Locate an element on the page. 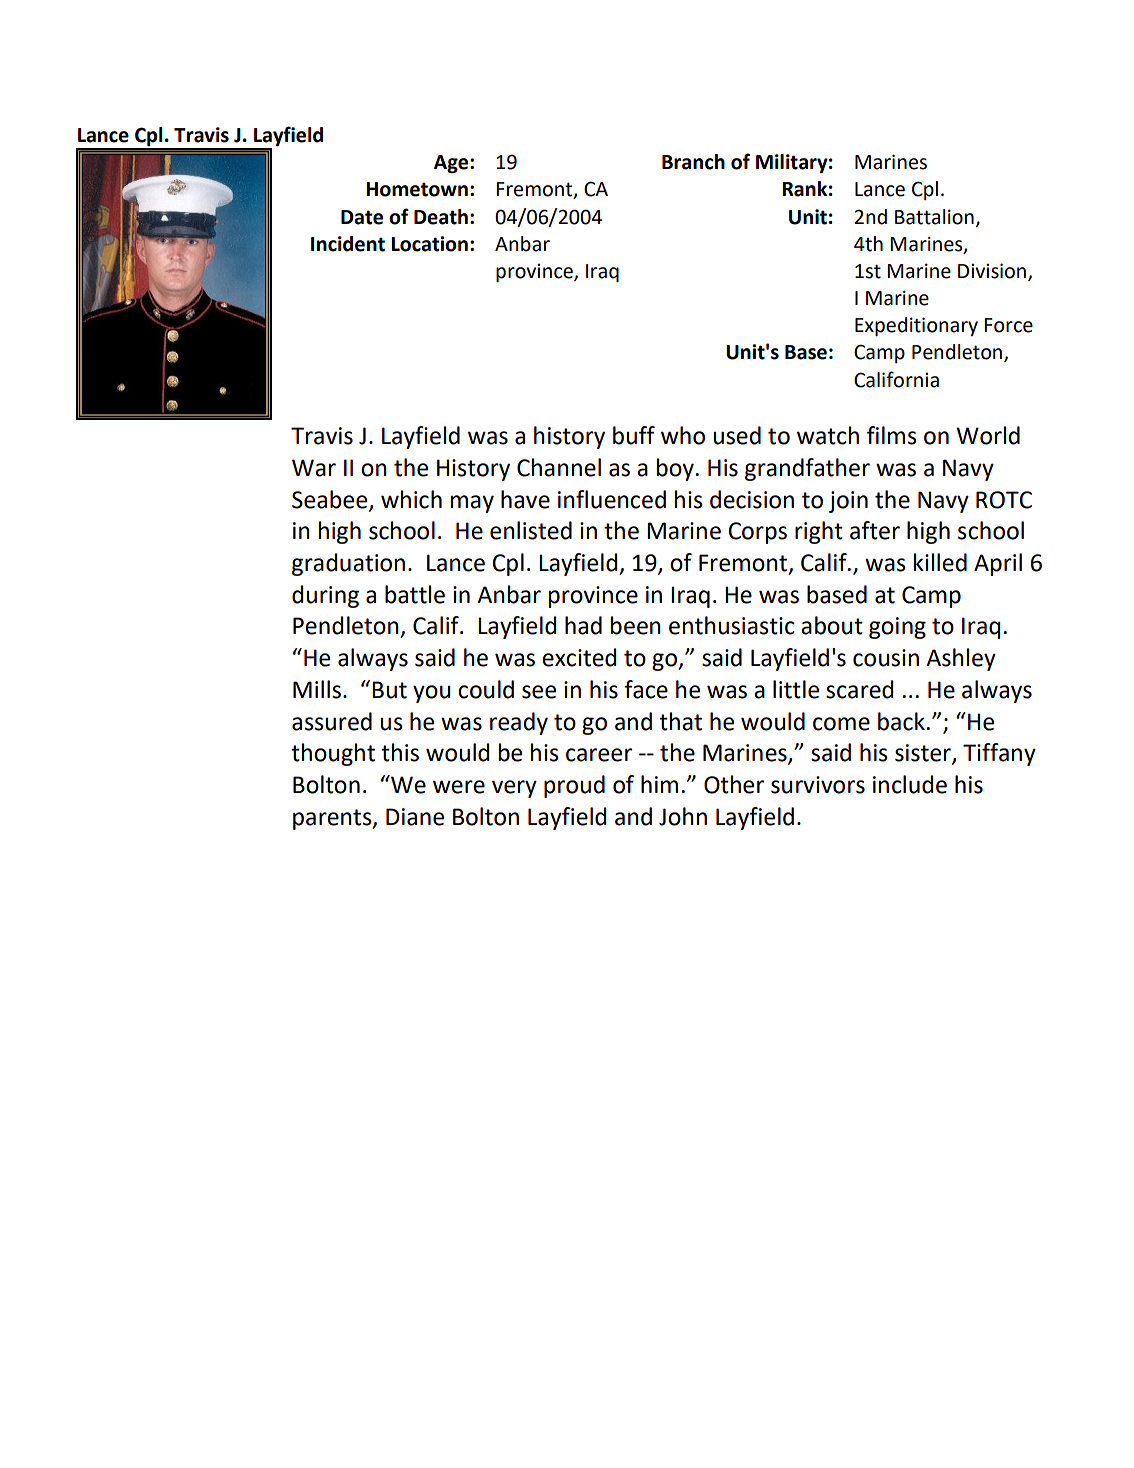 This document has height=1468, width=1134. been is located at coordinates (636, 625).
